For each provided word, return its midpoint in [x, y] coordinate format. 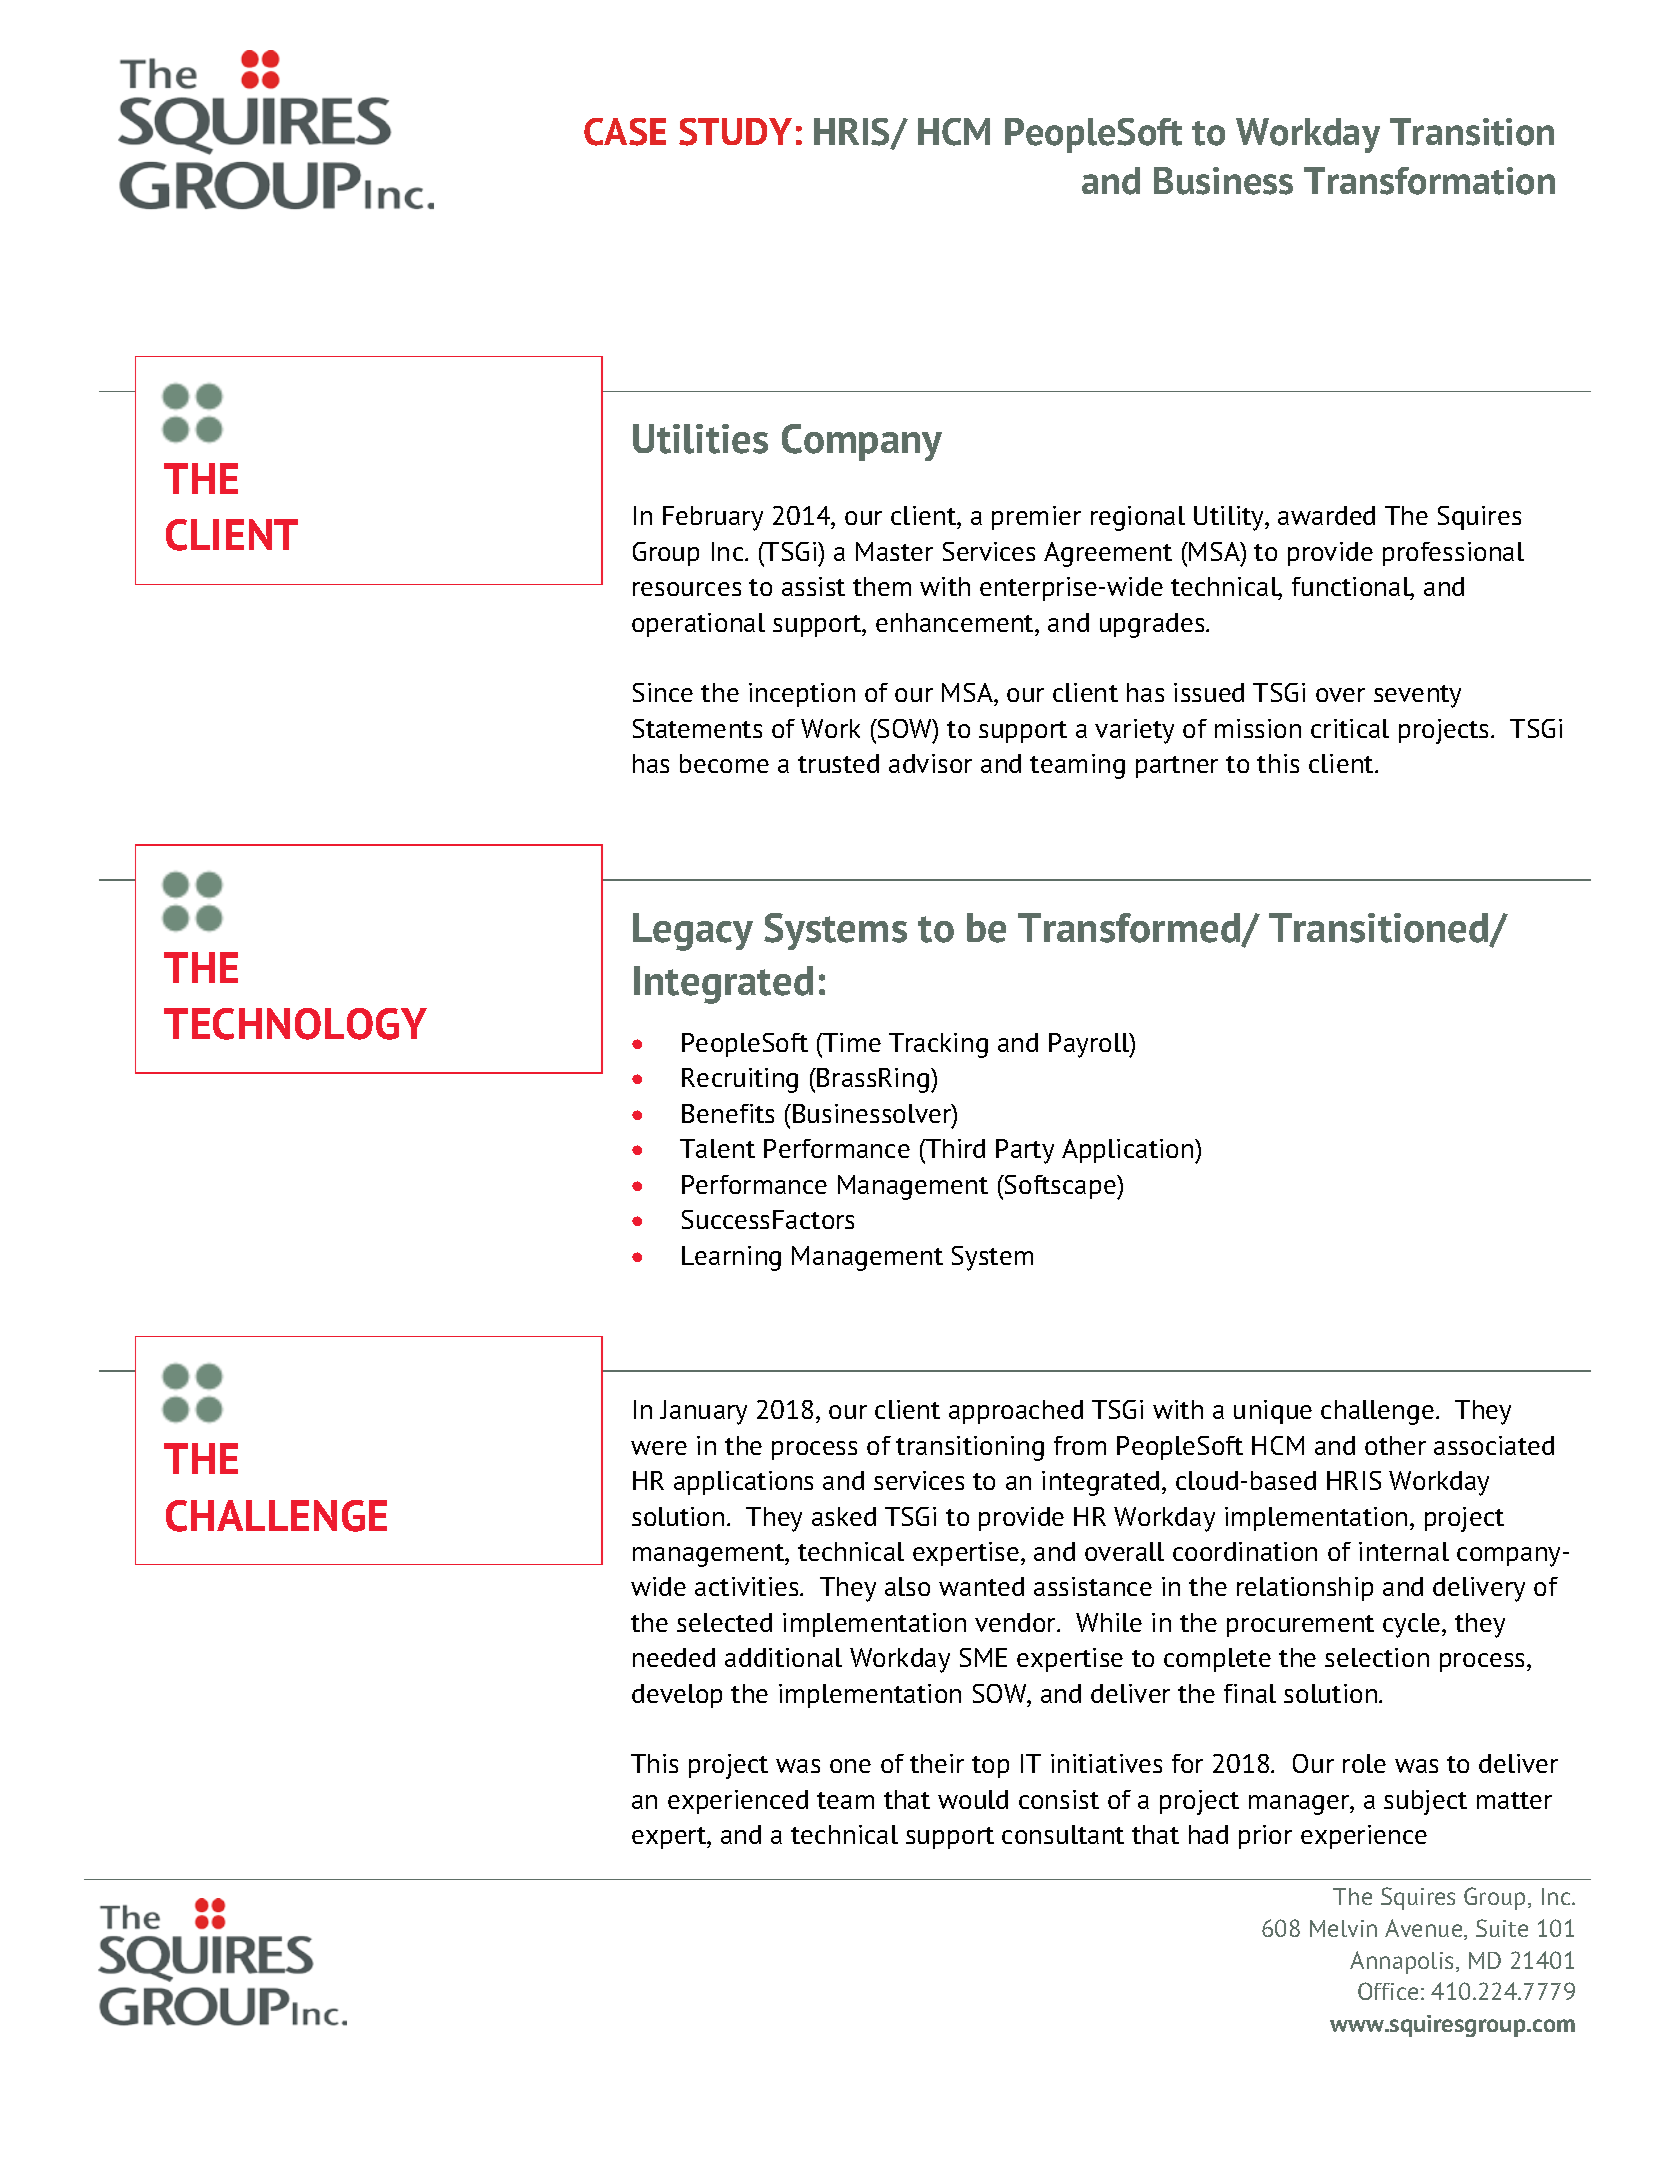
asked [844, 1516]
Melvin [1343, 1928]
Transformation [1429, 181]
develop [677, 1696]
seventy [1417, 696]
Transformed [1130, 929]
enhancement [956, 622]
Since [663, 692]
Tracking [938, 1045]
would [973, 1799]
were [659, 1448]
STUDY [735, 132]
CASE [625, 132]
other [1395, 1445]
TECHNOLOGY [295, 1024]
